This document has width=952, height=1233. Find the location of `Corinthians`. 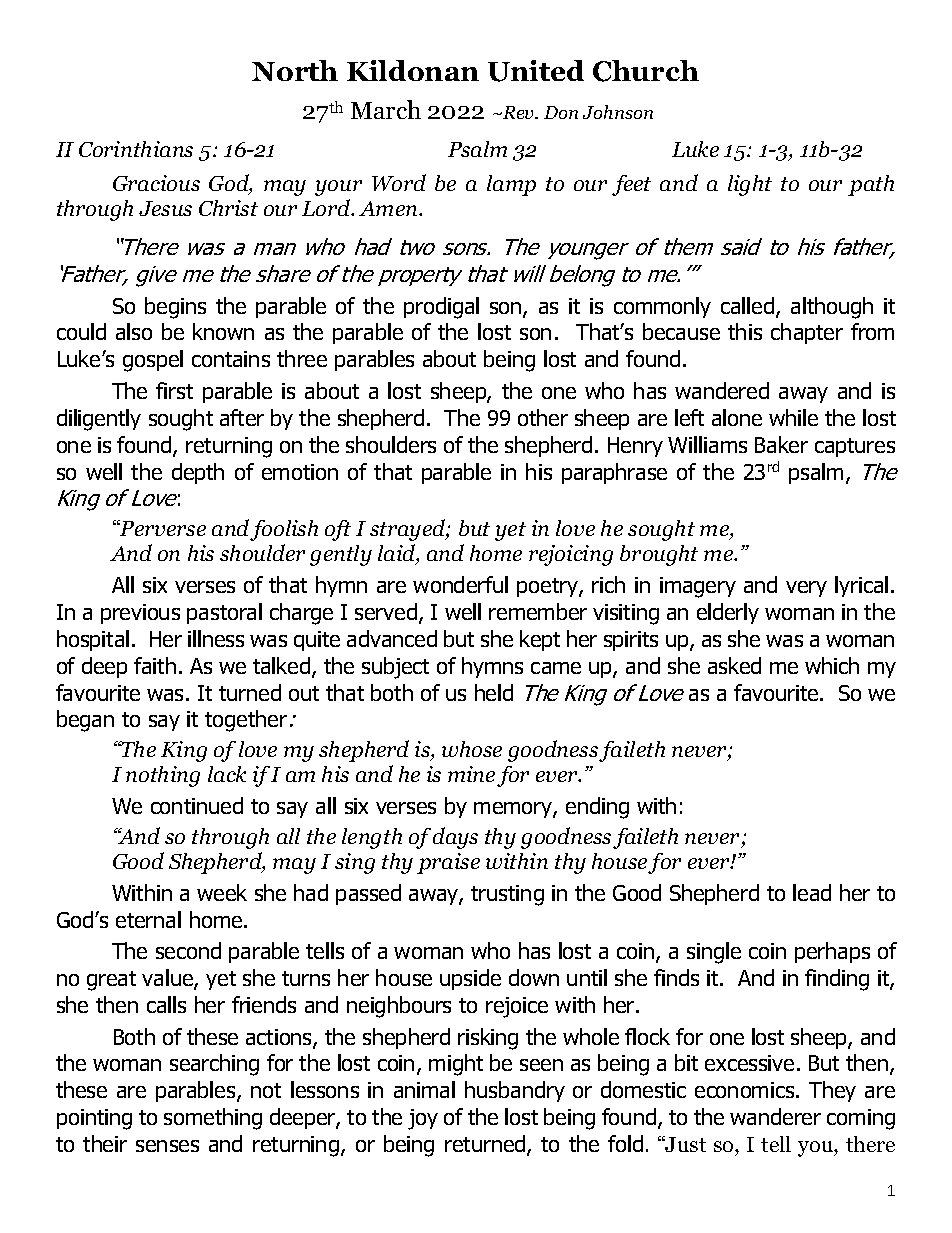

Corinthians is located at coordinates (136, 149).
